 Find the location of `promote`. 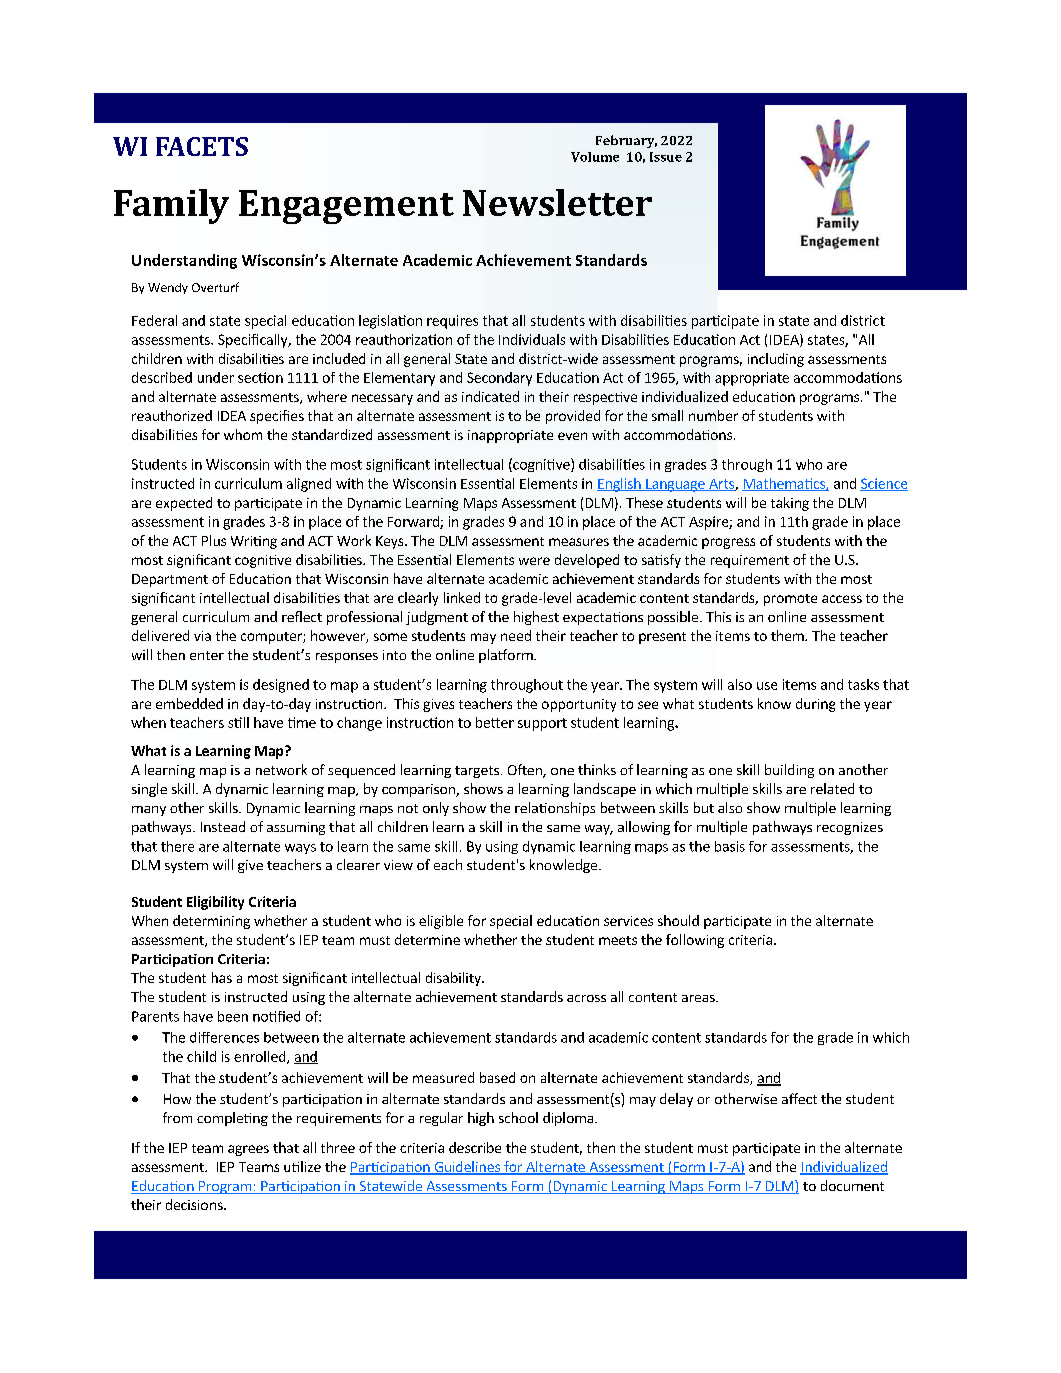

promote is located at coordinates (790, 600).
